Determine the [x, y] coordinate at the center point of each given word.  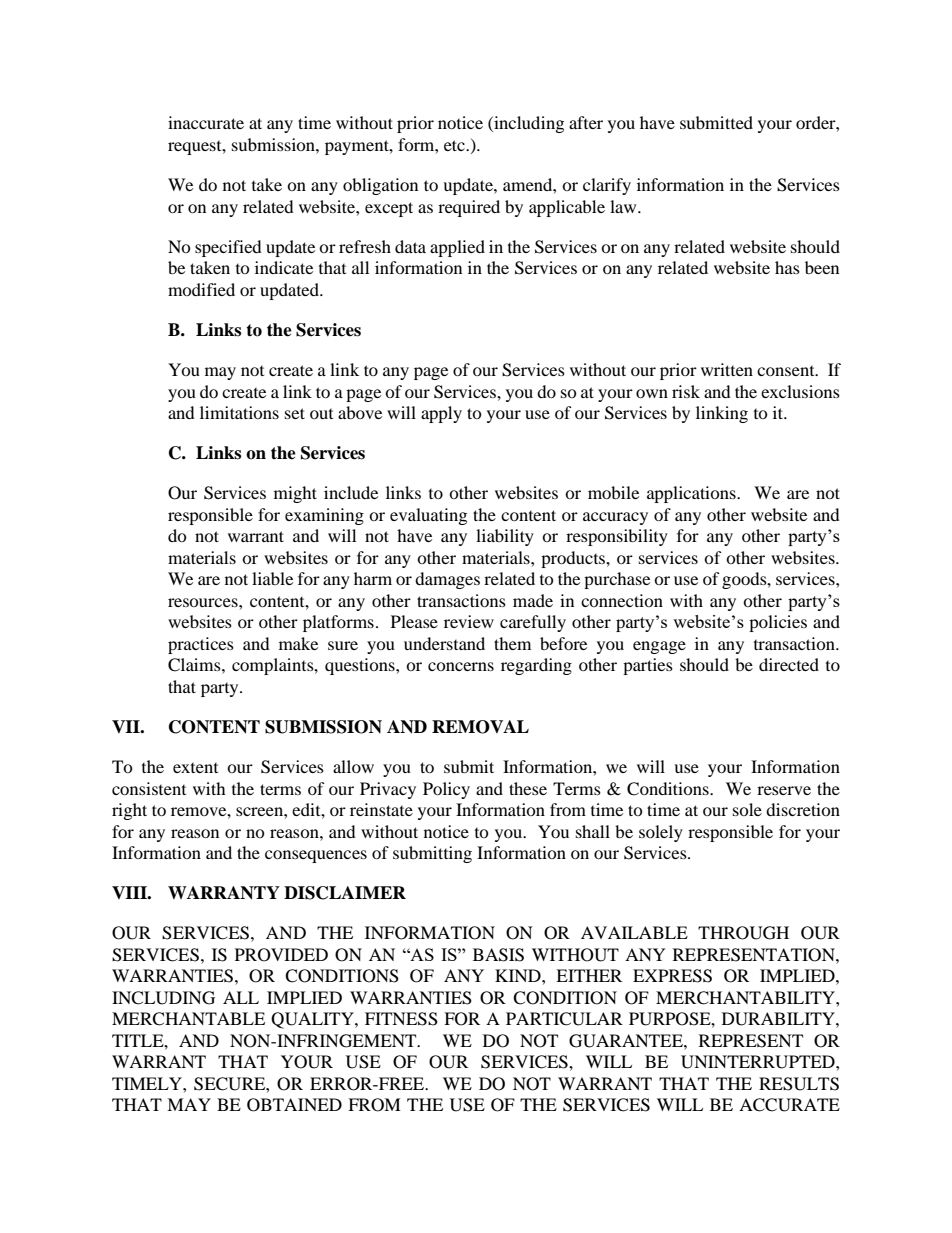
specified [228, 248]
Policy [446, 790]
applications [692, 494]
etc [455, 145]
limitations [239, 412]
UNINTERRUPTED [759, 1062]
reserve [784, 790]
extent [195, 768]
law [624, 206]
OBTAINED [294, 1105]
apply [441, 414]
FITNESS [401, 1019]
